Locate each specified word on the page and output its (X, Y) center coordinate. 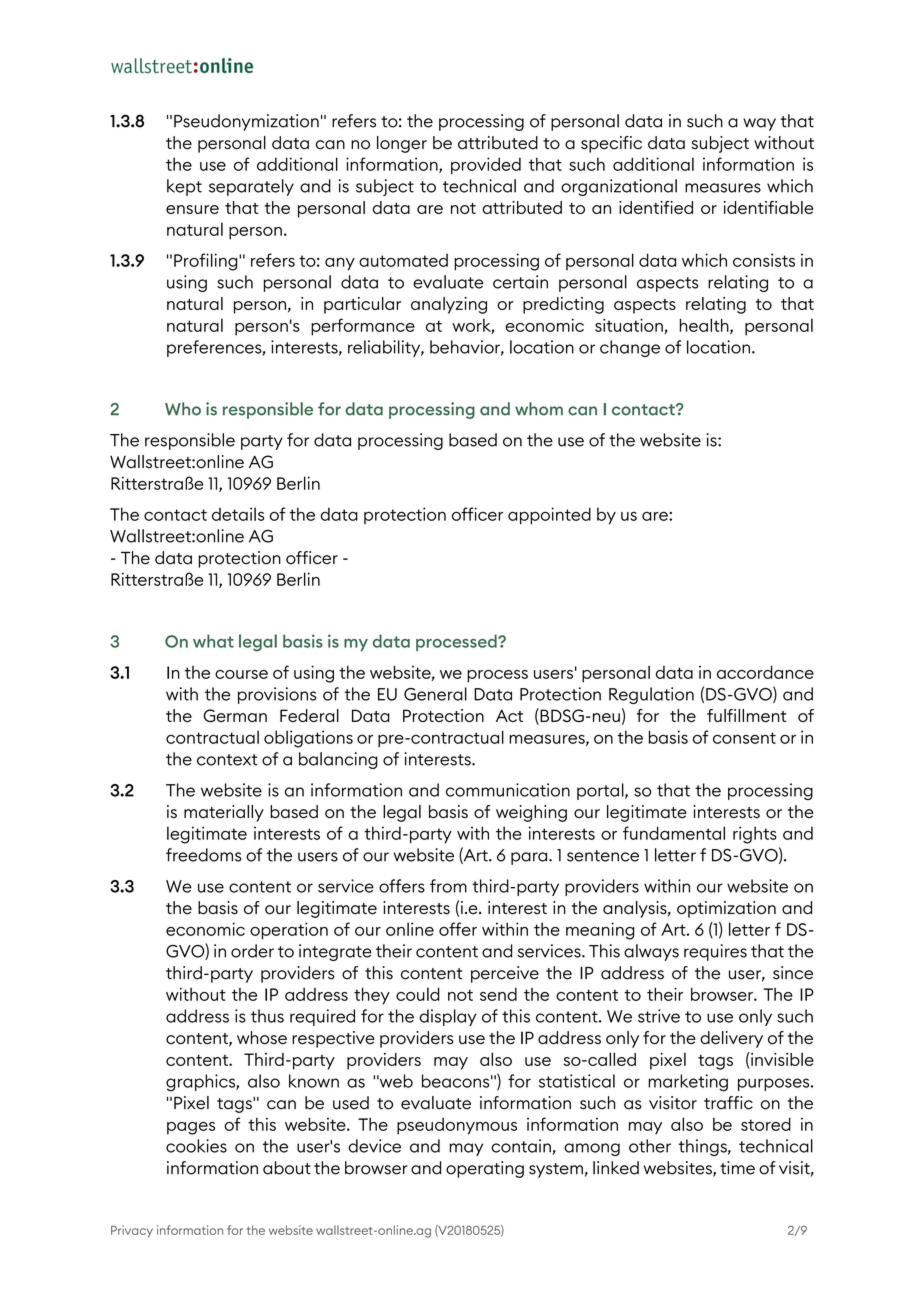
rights (755, 835)
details (238, 514)
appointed (549, 516)
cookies (196, 1146)
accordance (765, 672)
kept (184, 187)
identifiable (768, 207)
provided (486, 166)
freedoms (203, 855)
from (448, 886)
